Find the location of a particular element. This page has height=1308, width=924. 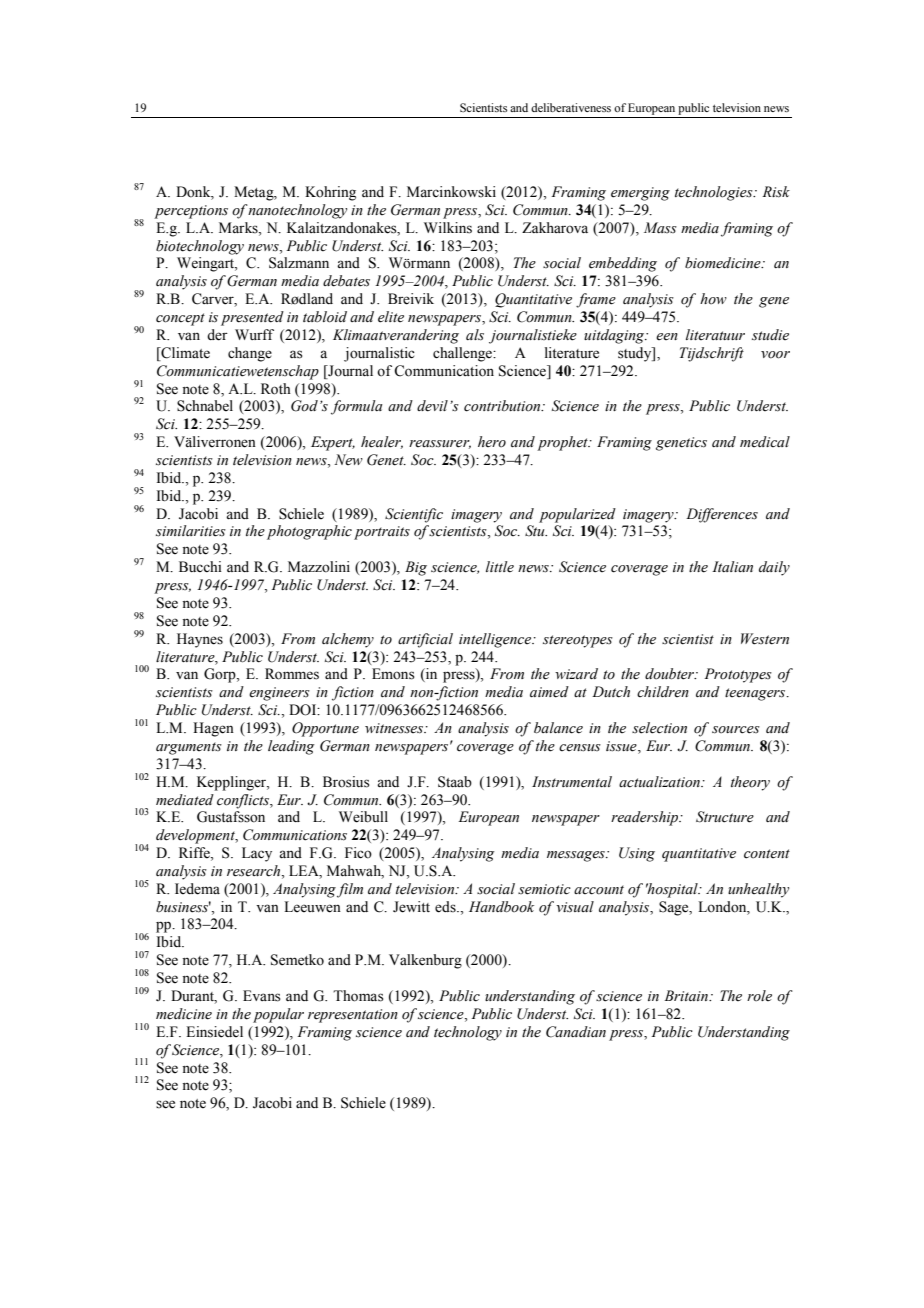

contribution is located at coordinates (503, 406).
